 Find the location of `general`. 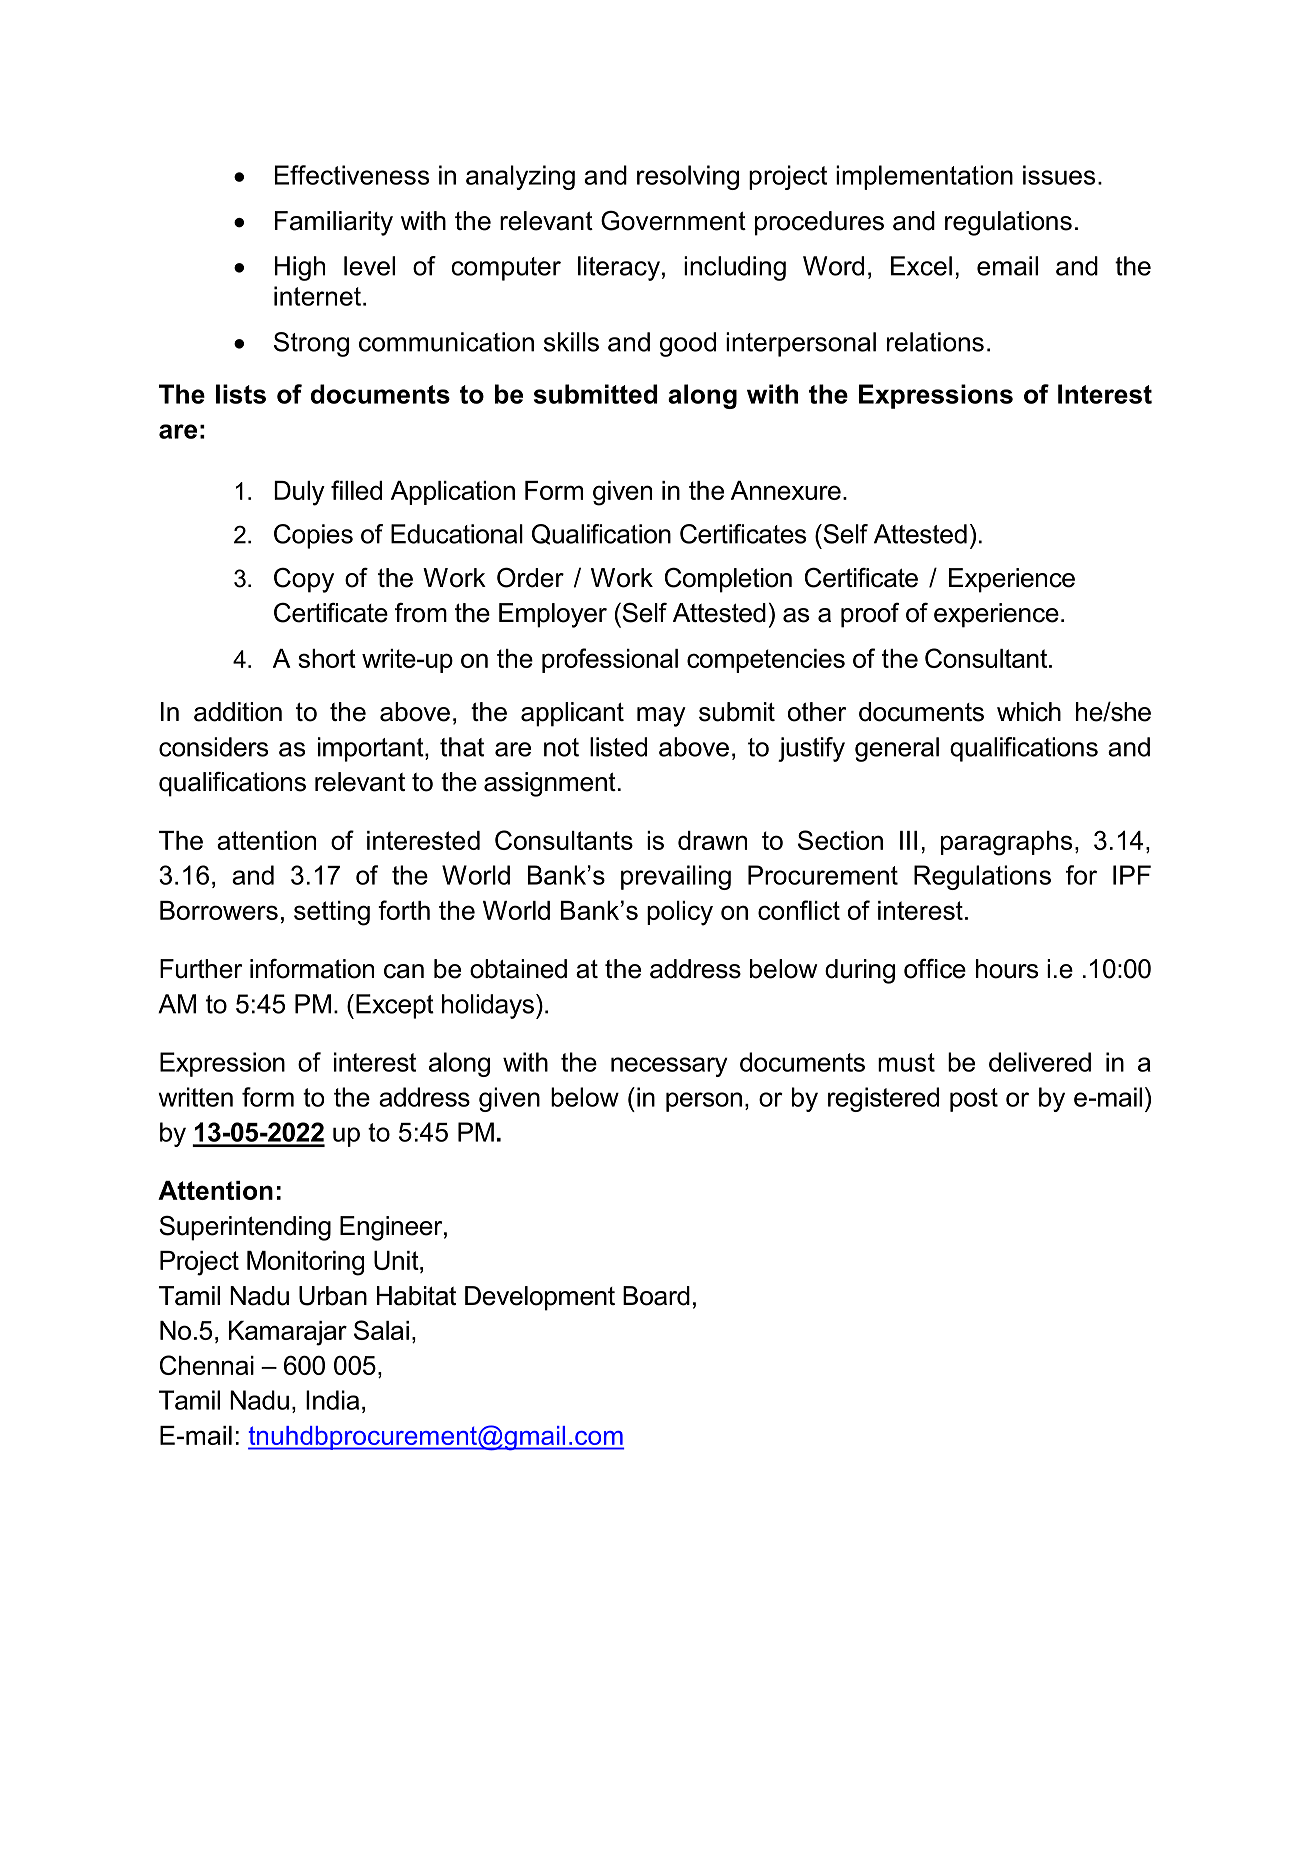

general is located at coordinates (897, 749).
